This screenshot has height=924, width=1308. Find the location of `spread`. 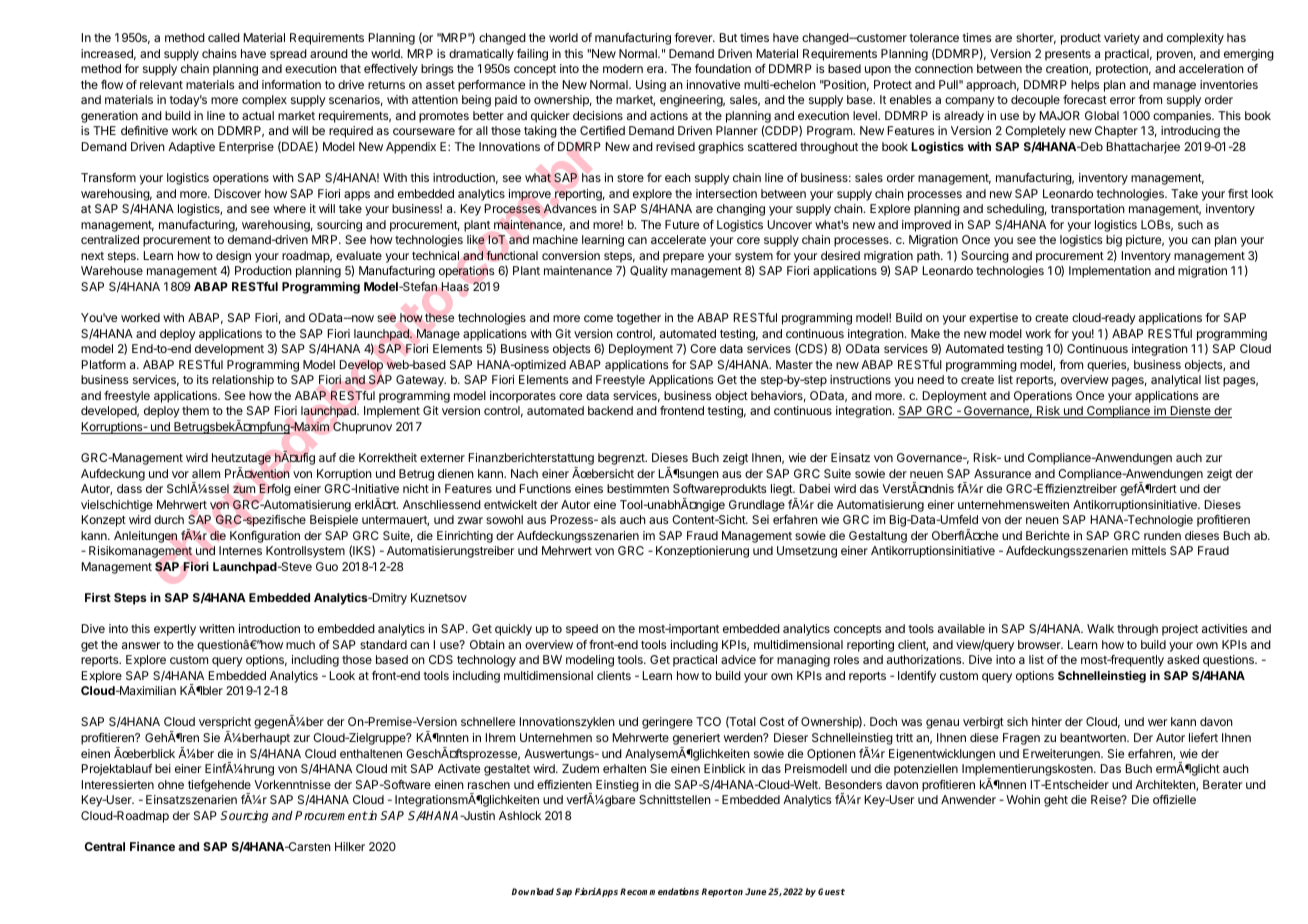

spread is located at coordinates (288, 55).
